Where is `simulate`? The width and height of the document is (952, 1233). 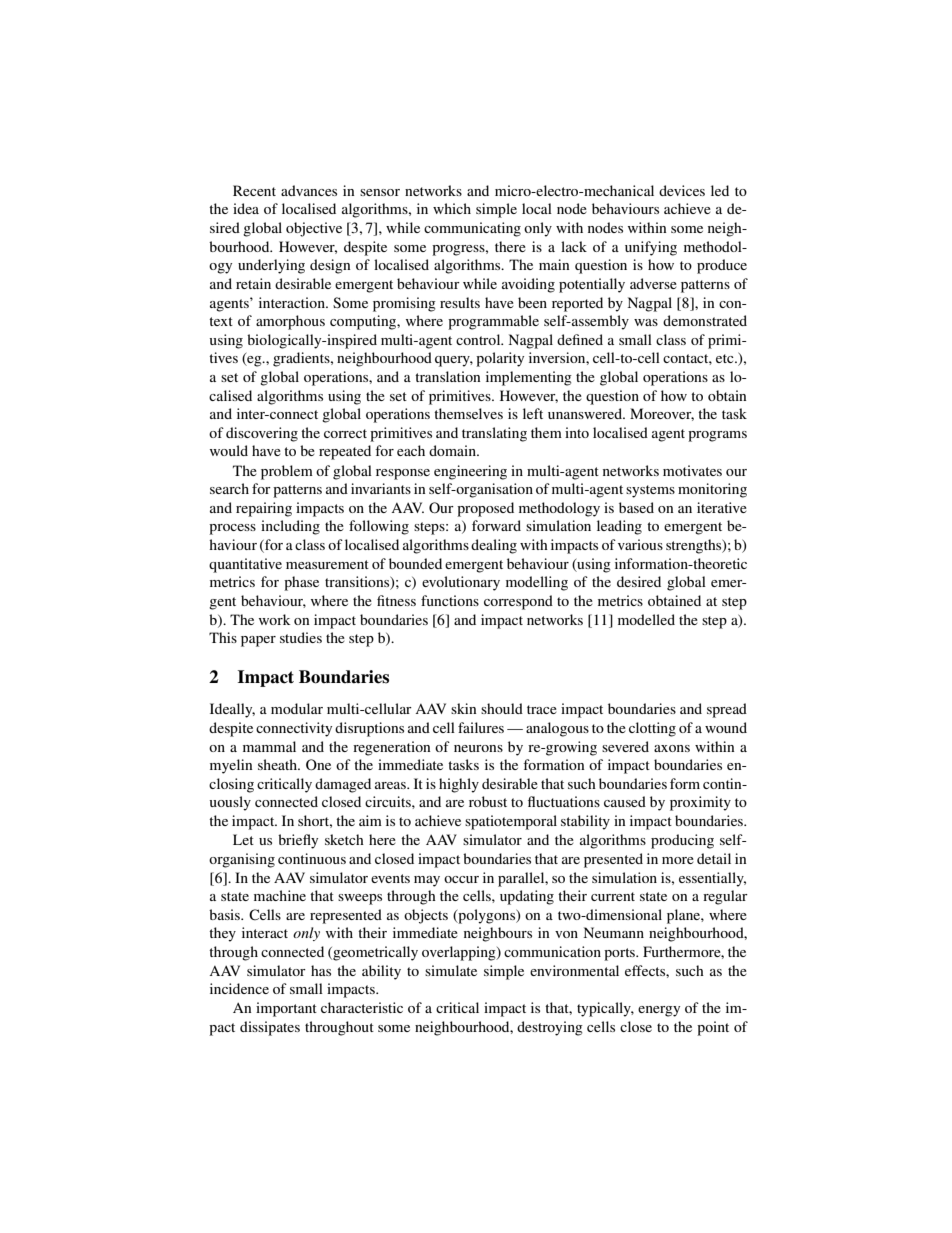
simulate is located at coordinates (451, 970).
